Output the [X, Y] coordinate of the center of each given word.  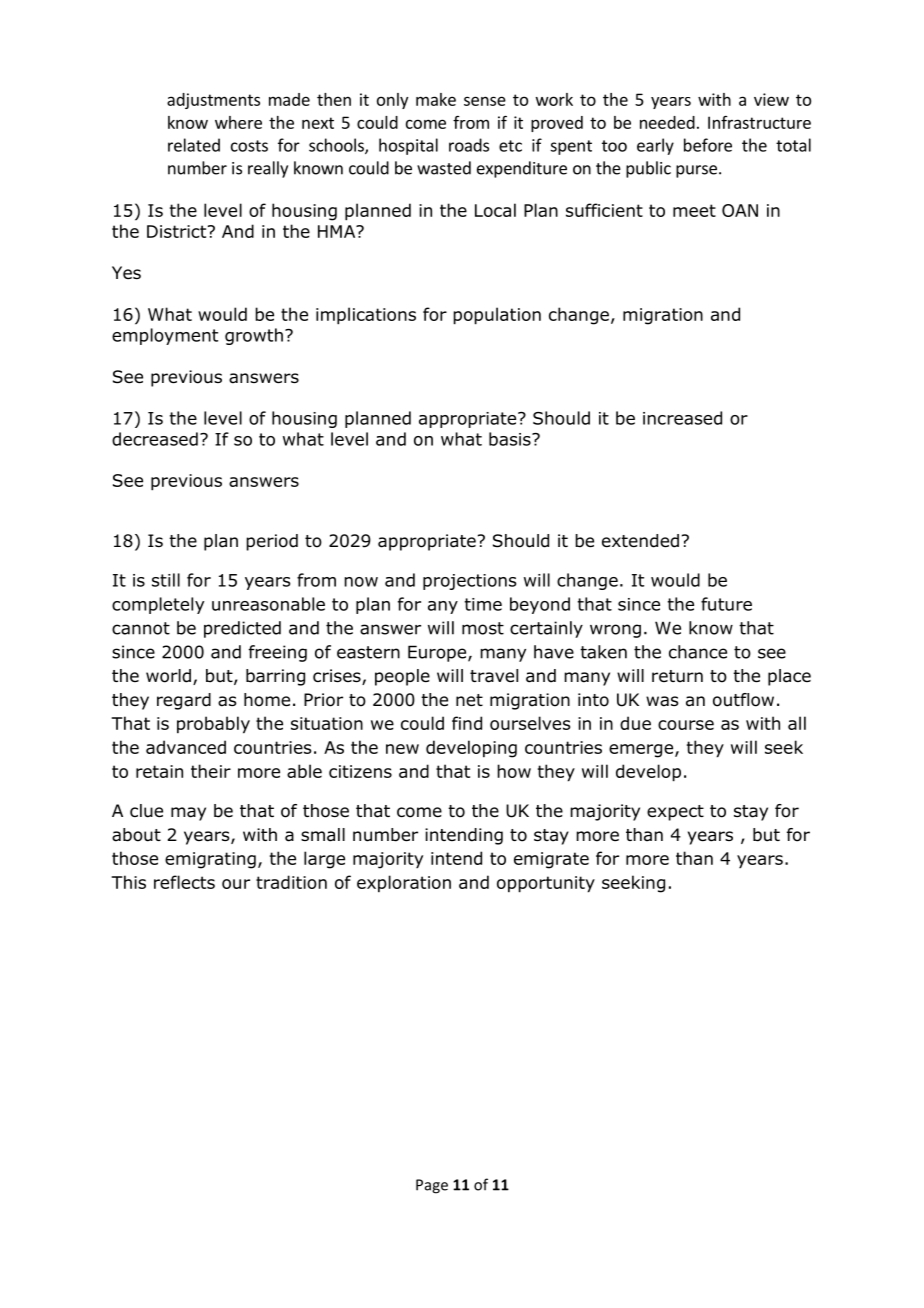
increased [682, 418]
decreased [155, 439]
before [708, 145]
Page [432, 1186]
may [188, 814]
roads [469, 145]
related [194, 145]
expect [675, 813]
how [514, 771]
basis [511, 439]
